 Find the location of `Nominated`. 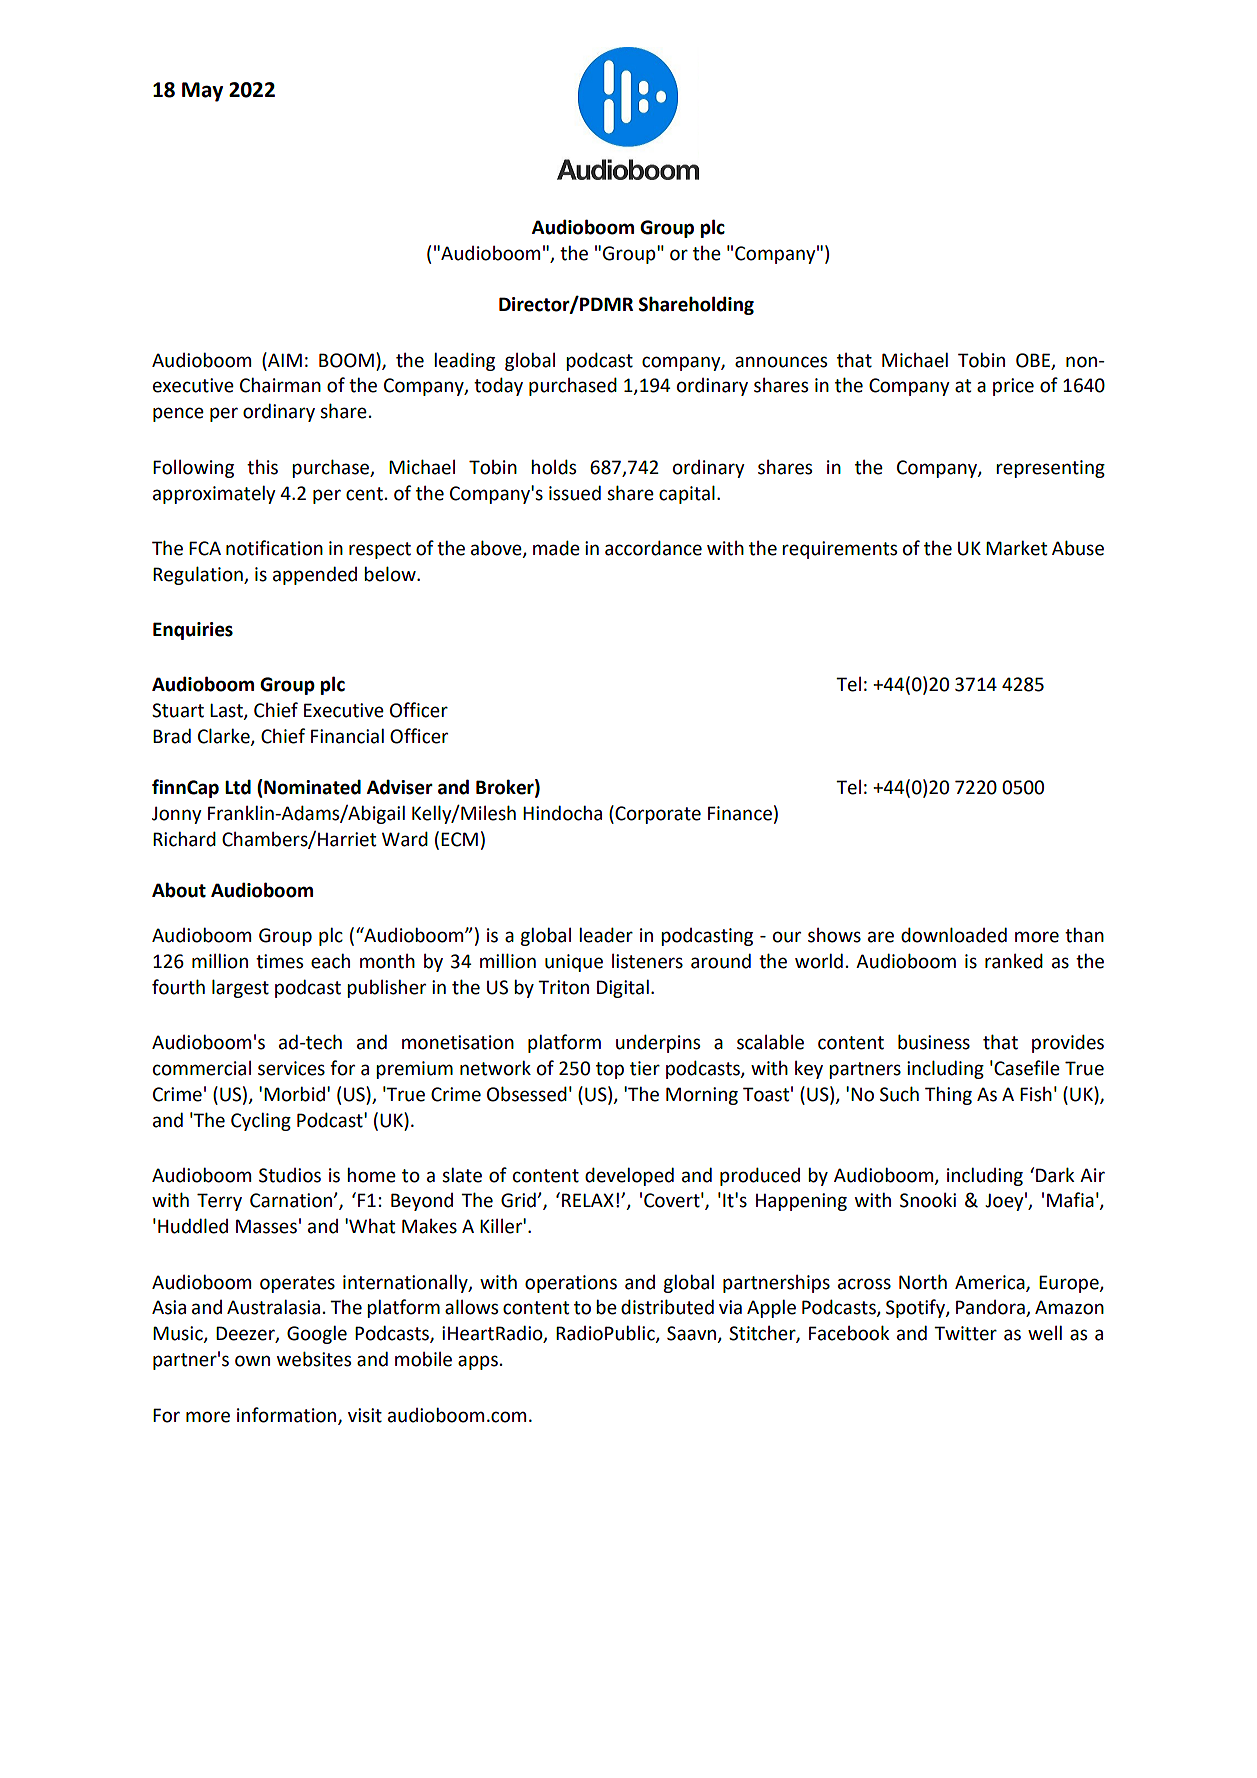

Nominated is located at coordinates (311, 787).
